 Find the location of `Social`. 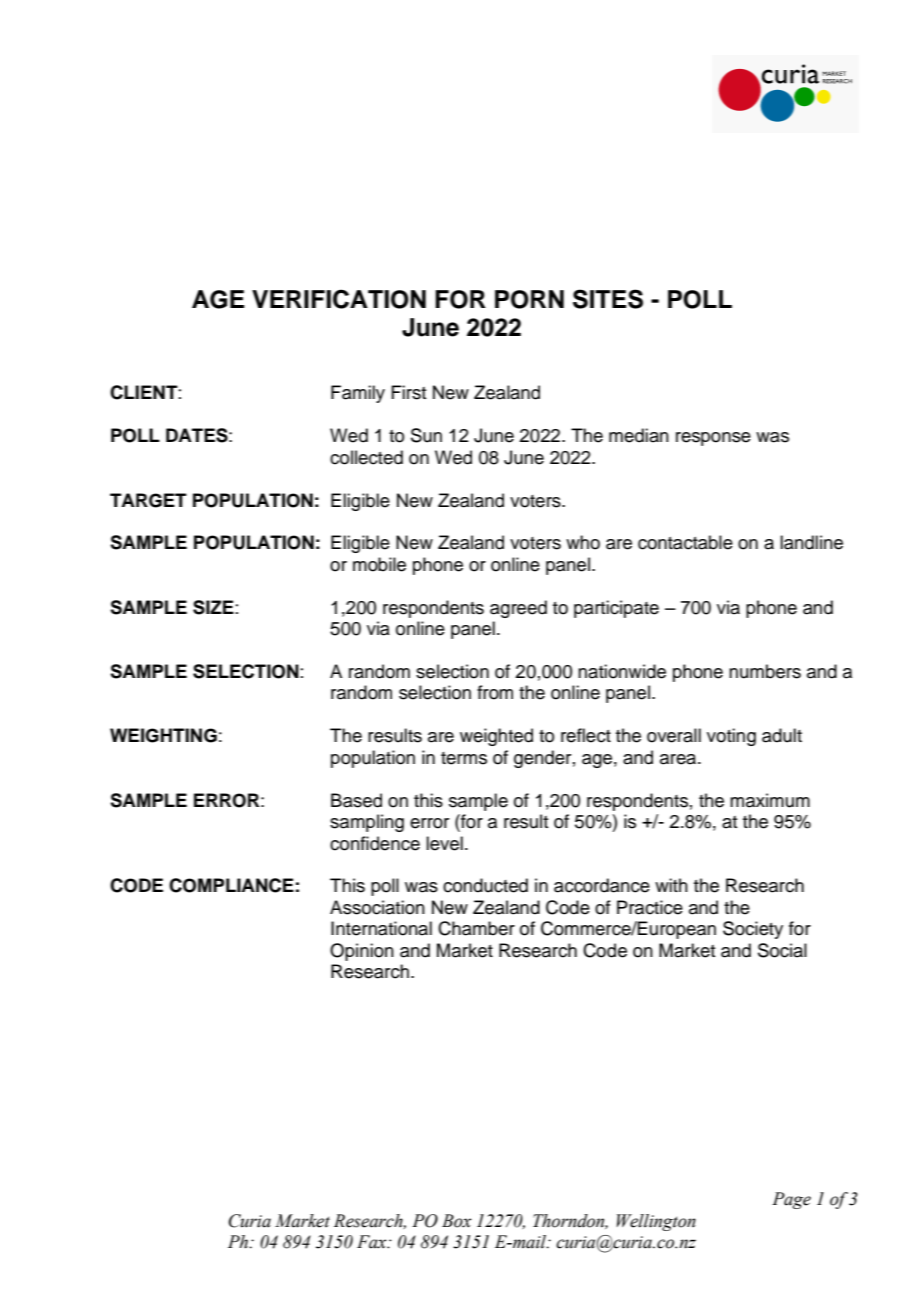

Social is located at coordinates (782, 950).
